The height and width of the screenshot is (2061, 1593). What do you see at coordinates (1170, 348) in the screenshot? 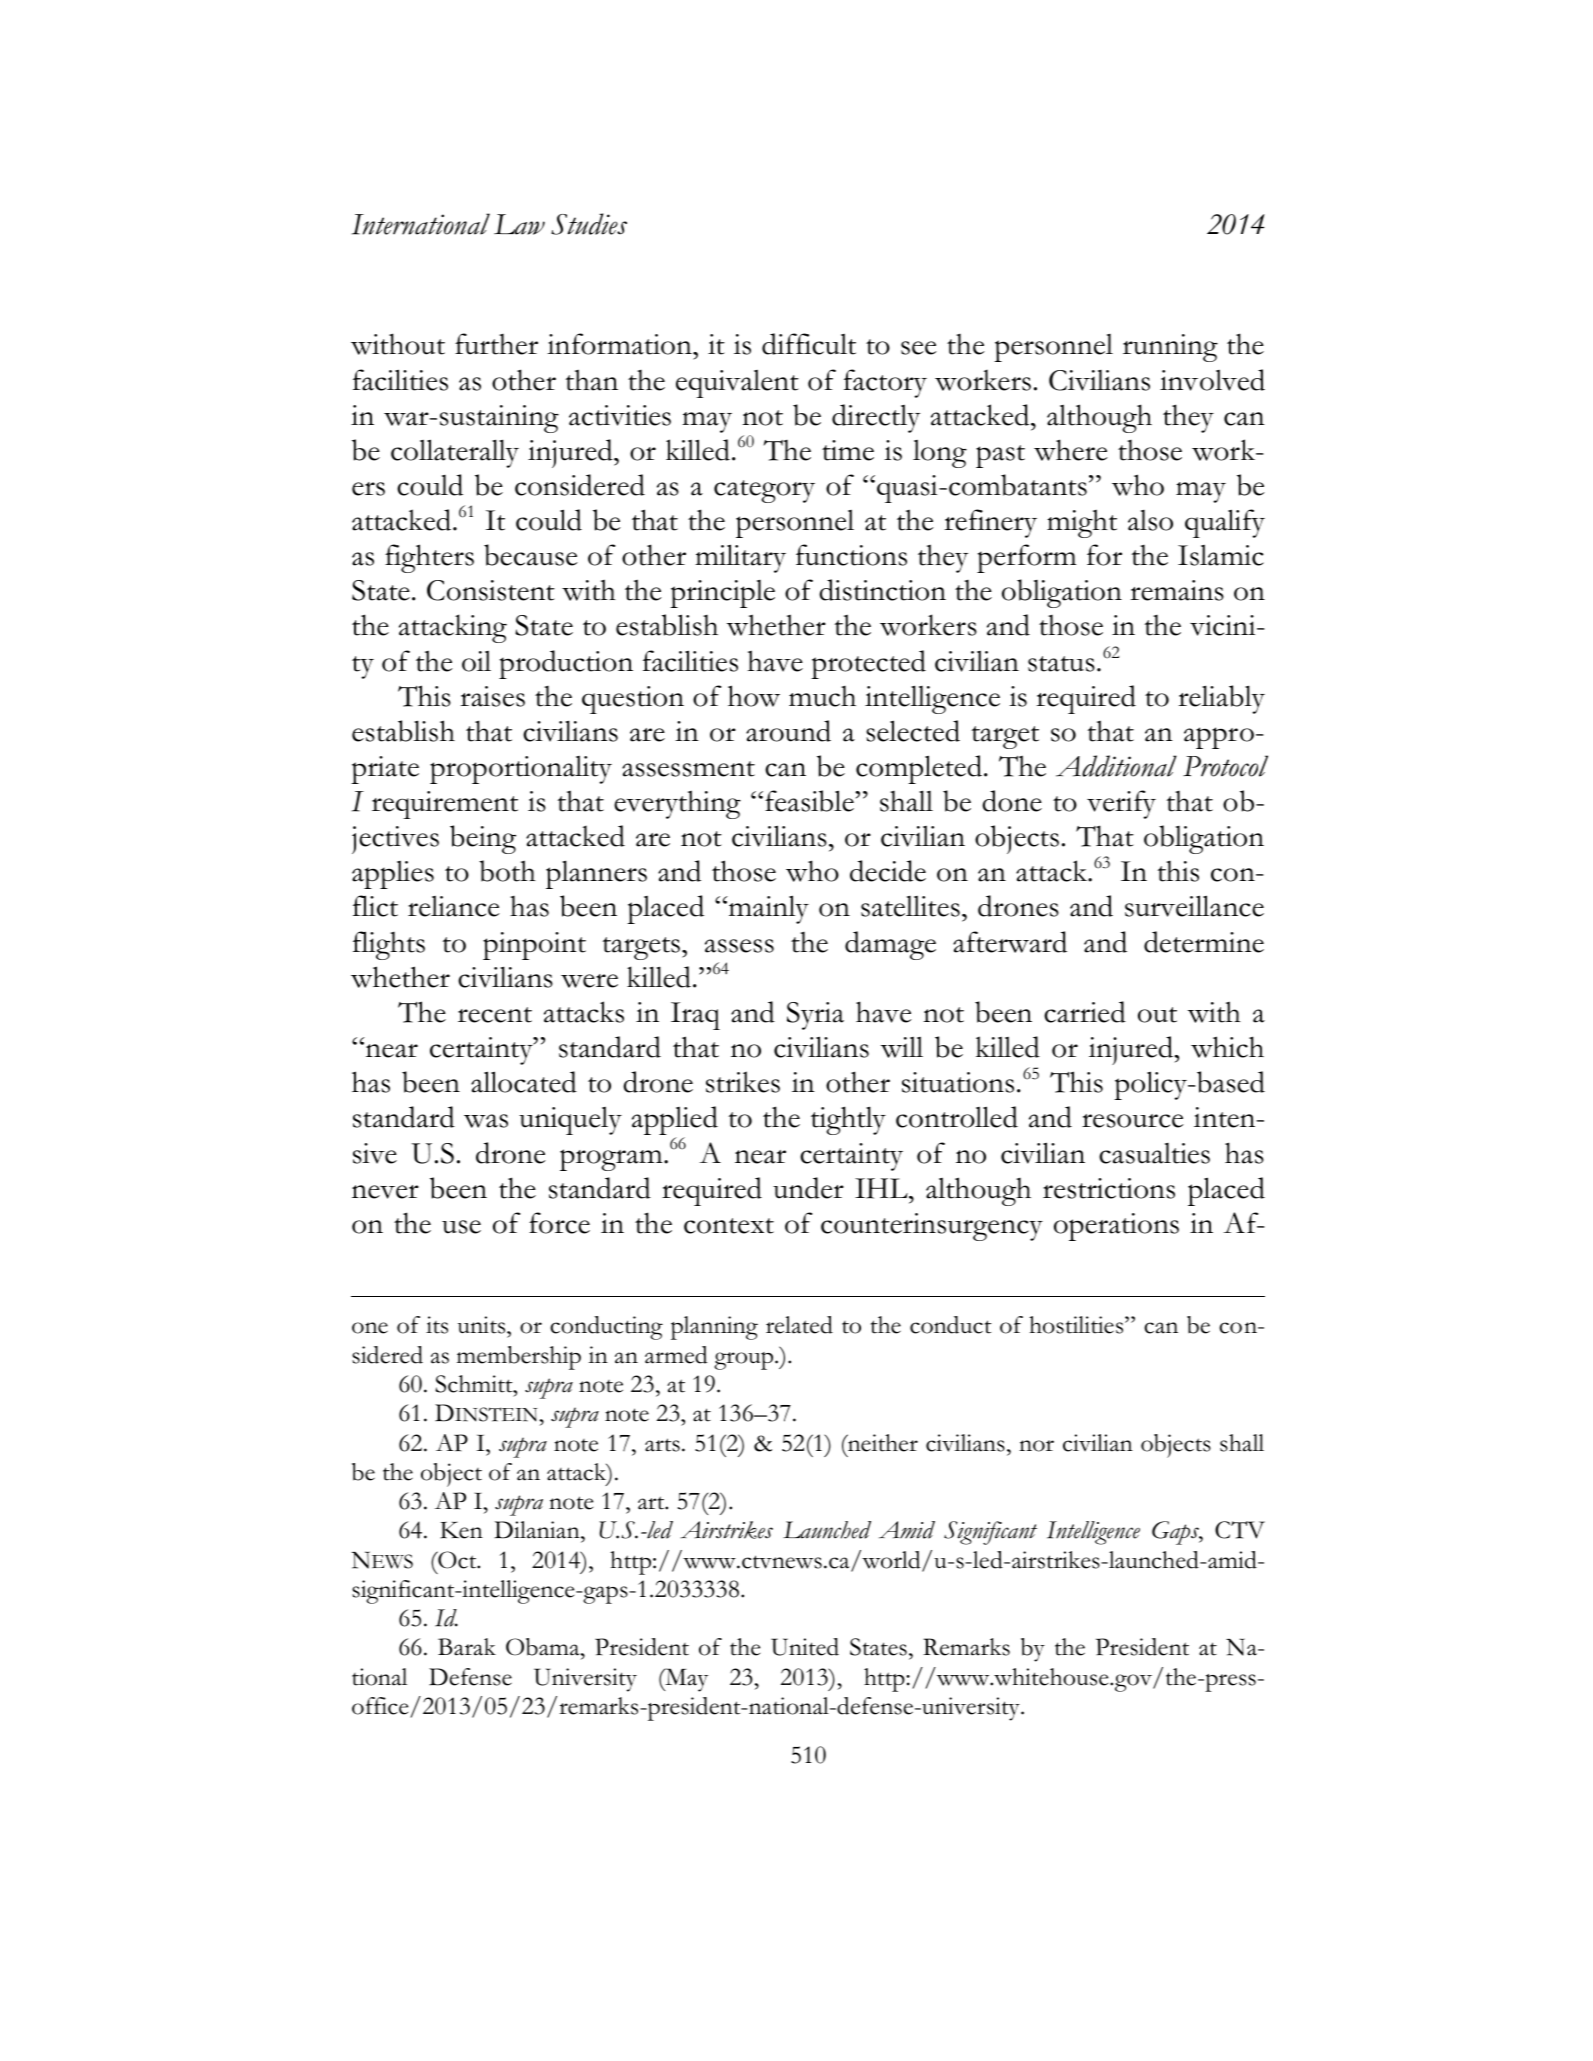
I see `running` at bounding box center [1170, 348].
